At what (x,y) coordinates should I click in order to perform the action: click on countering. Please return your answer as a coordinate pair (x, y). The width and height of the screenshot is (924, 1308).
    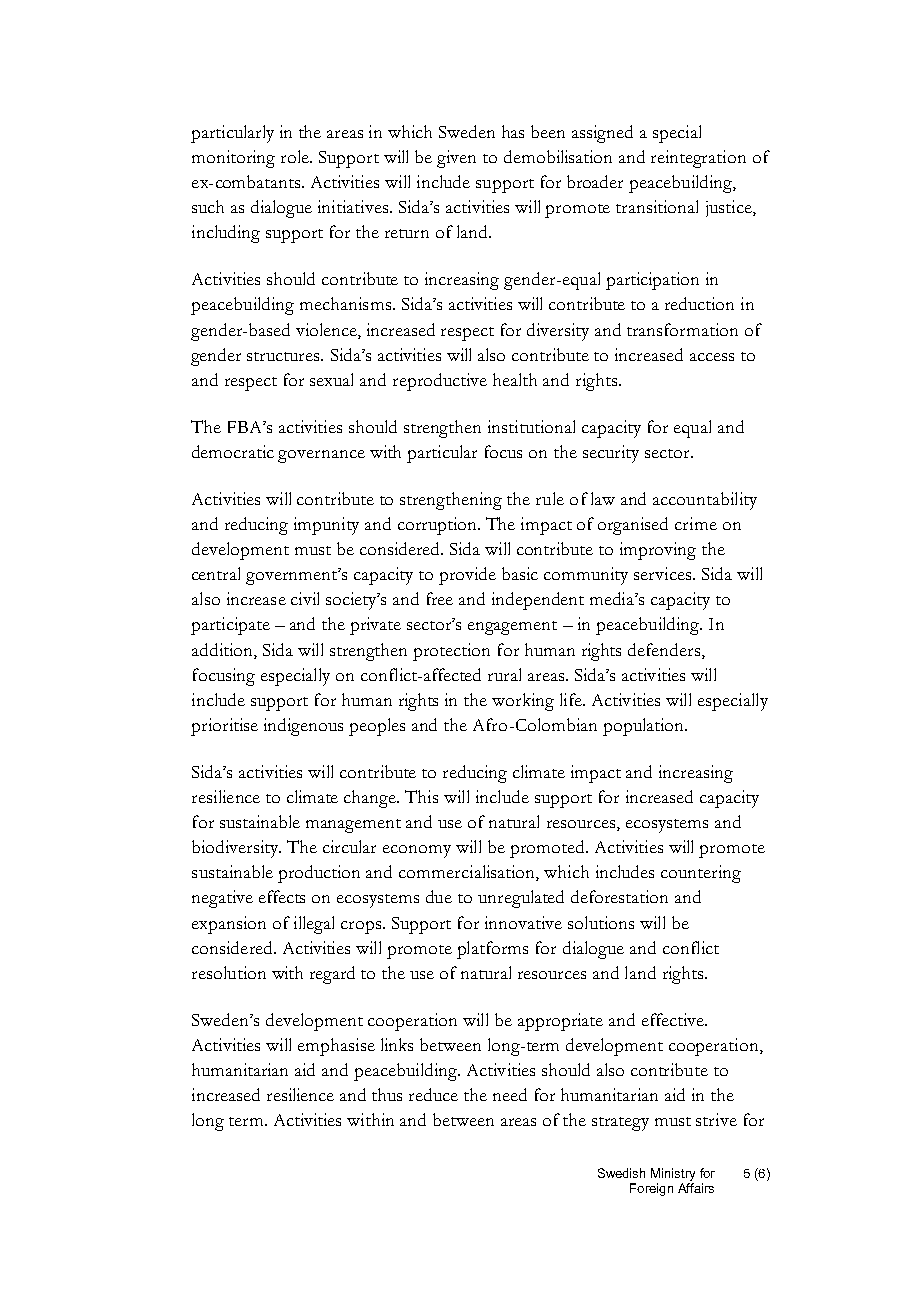
    Looking at the image, I should click on (701, 874).
